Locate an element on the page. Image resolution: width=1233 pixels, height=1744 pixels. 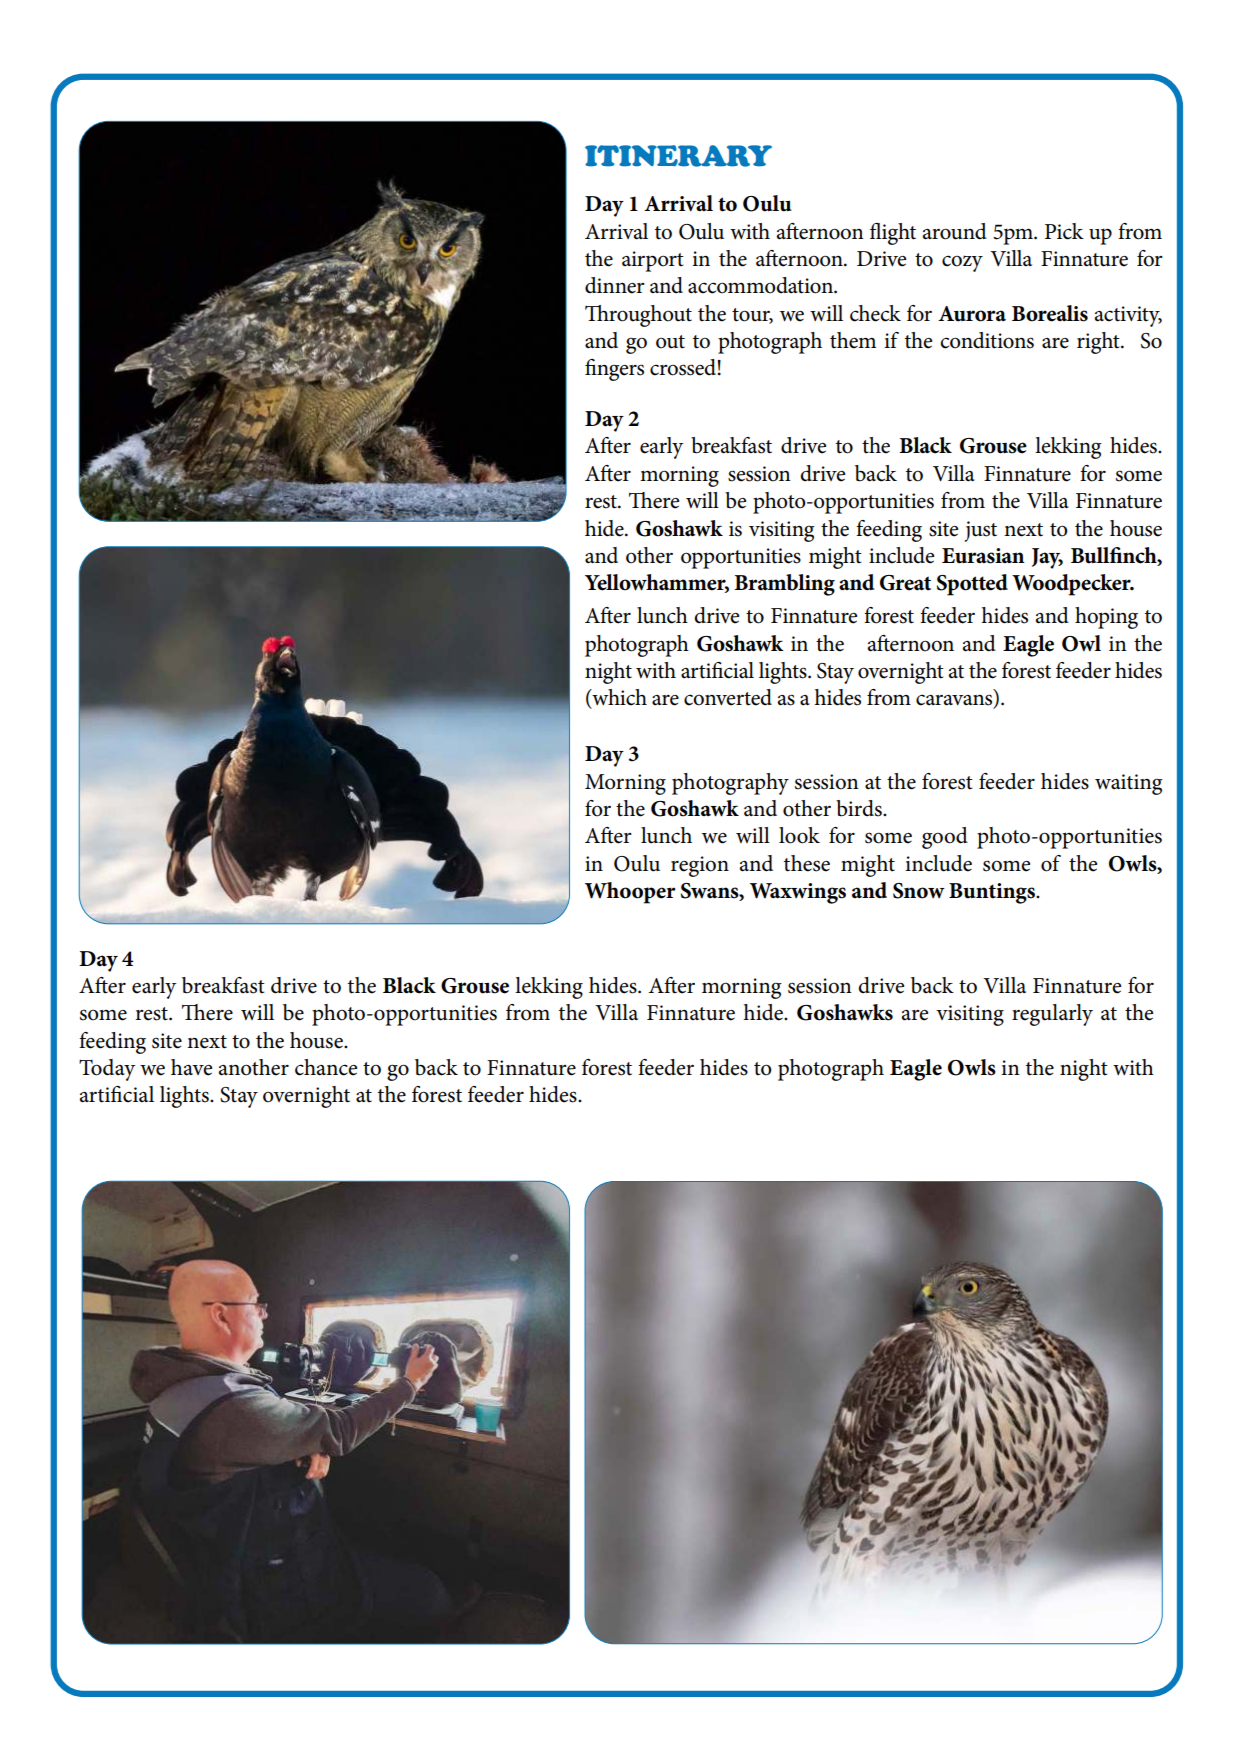
which is located at coordinates (618, 698).
